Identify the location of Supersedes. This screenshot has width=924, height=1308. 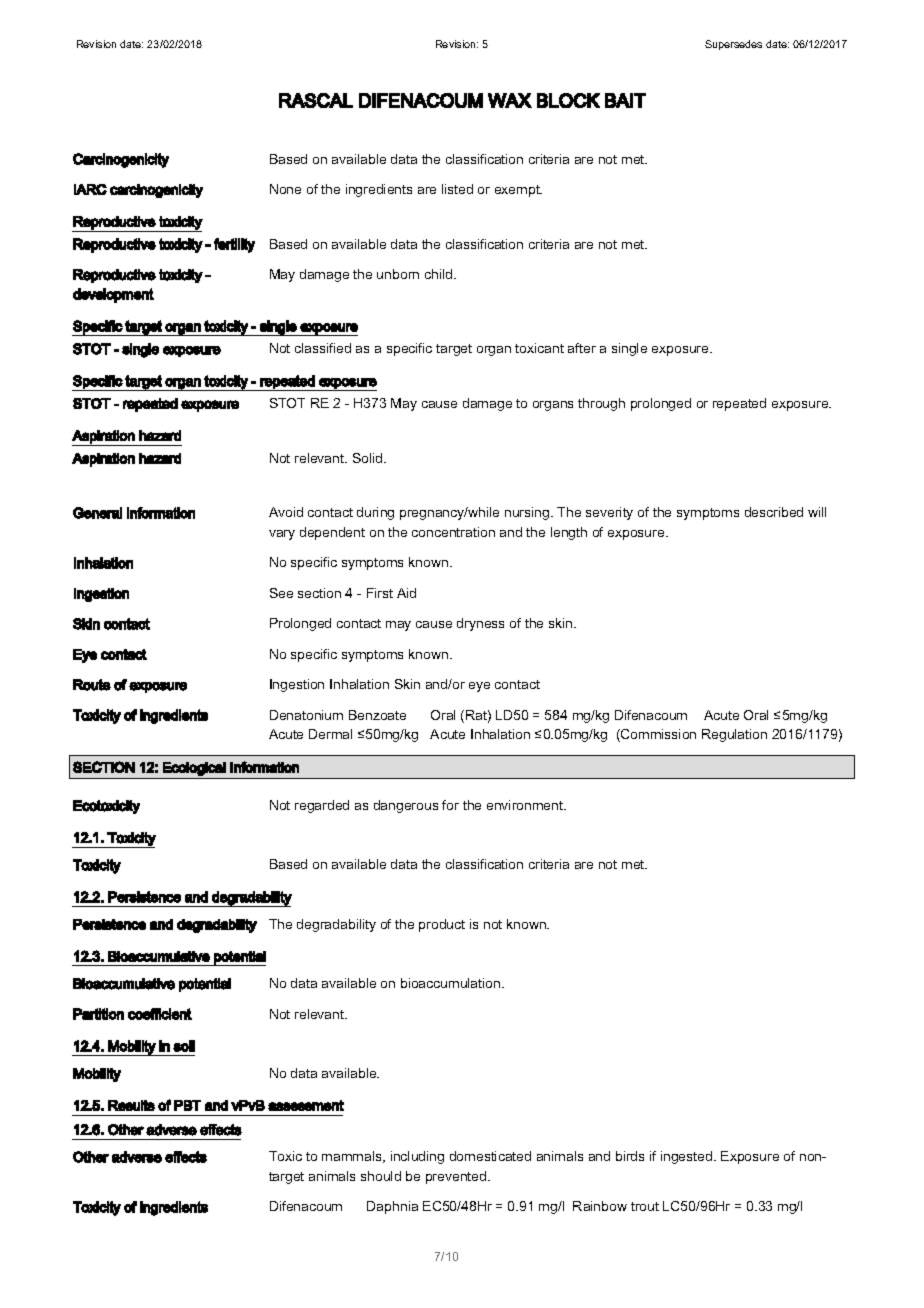
(733, 45).
